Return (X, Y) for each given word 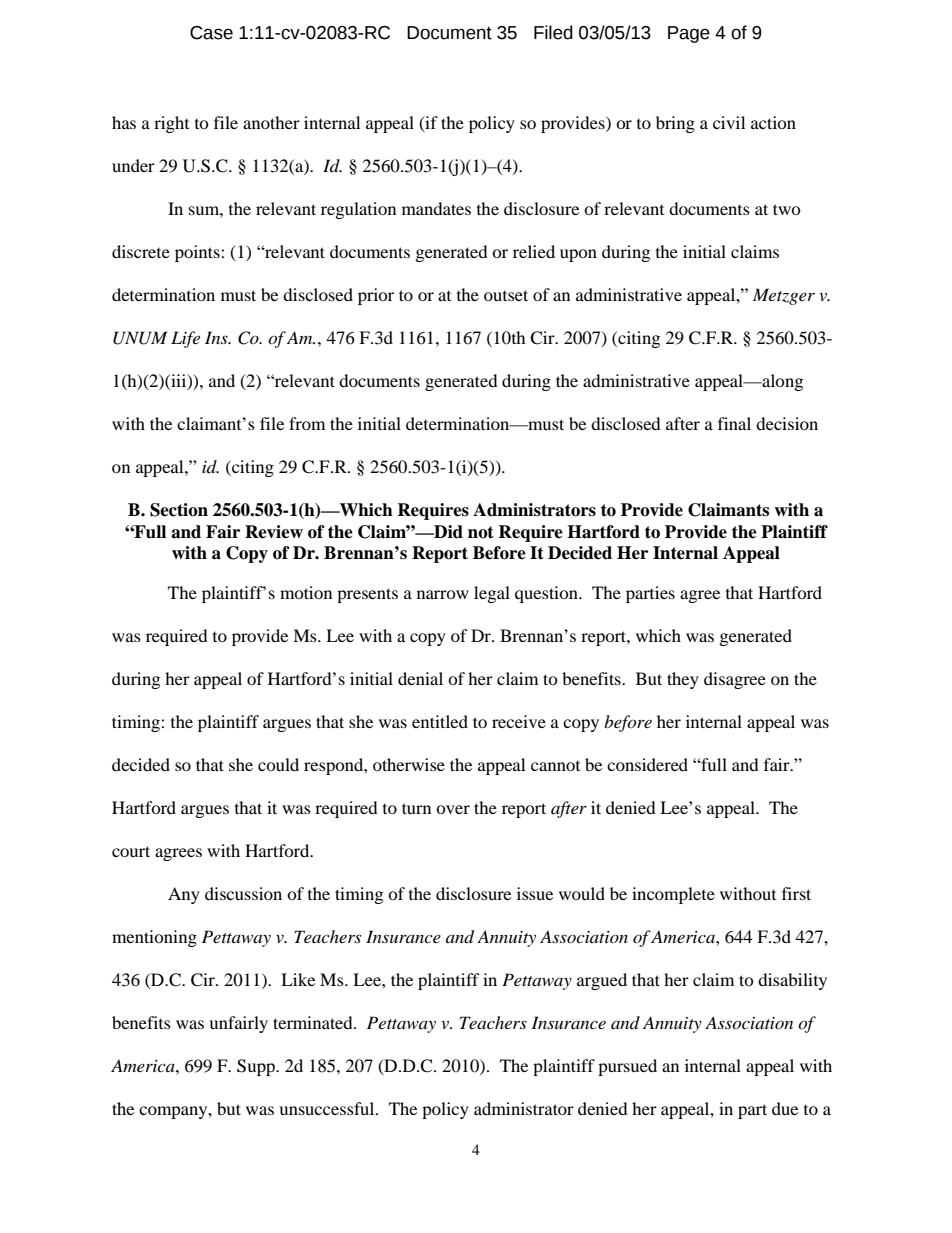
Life (185, 339)
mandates (436, 208)
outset (506, 295)
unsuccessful (328, 1108)
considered (647, 764)
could (278, 764)
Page (689, 34)
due (785, 1108)
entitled (440, 721)
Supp (257, 1067)
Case (211, 33)
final (734, 423)
